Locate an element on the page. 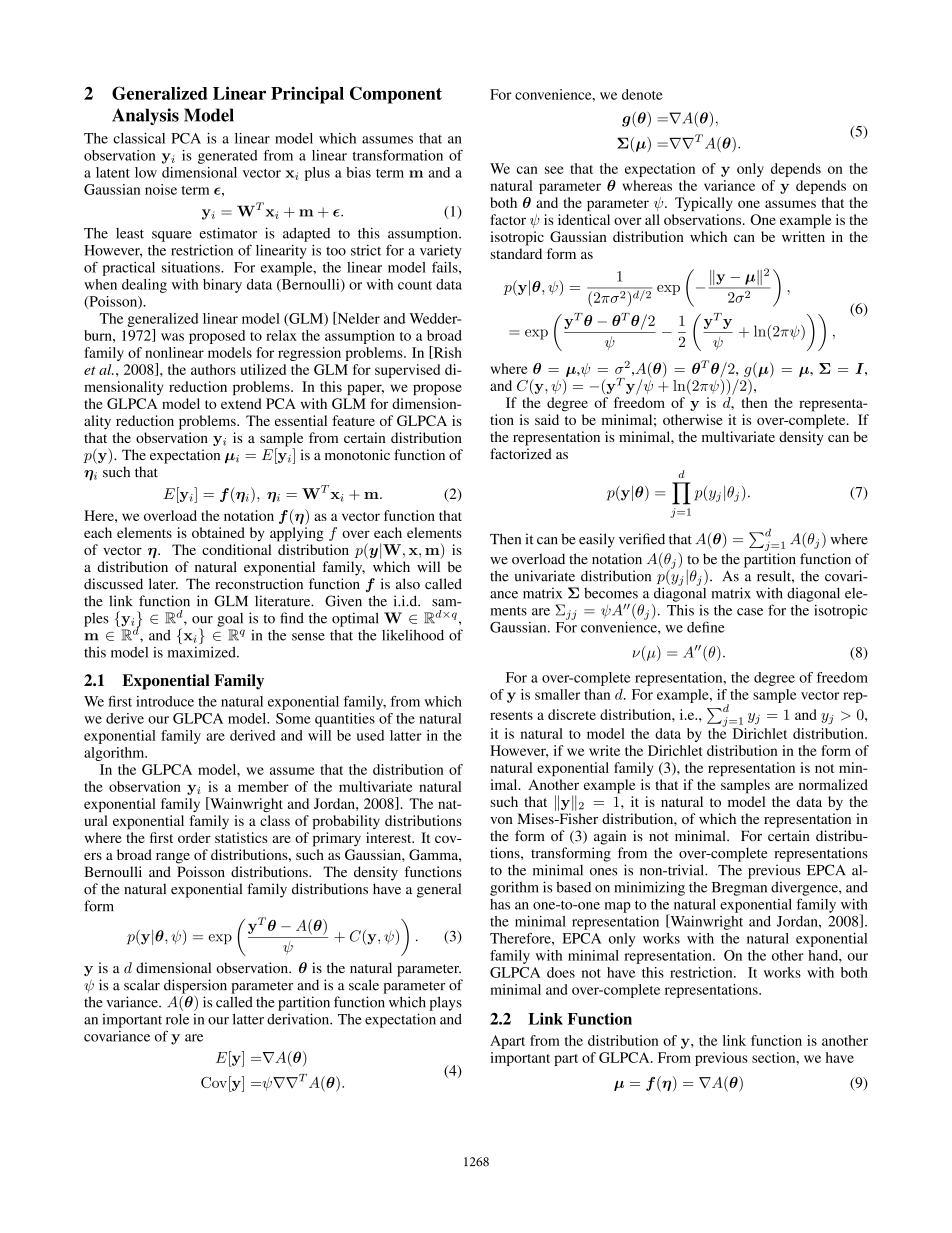 Image resolution: width=952 pixels, height=1233 pixels. later is located at coordinates (163, 583).
